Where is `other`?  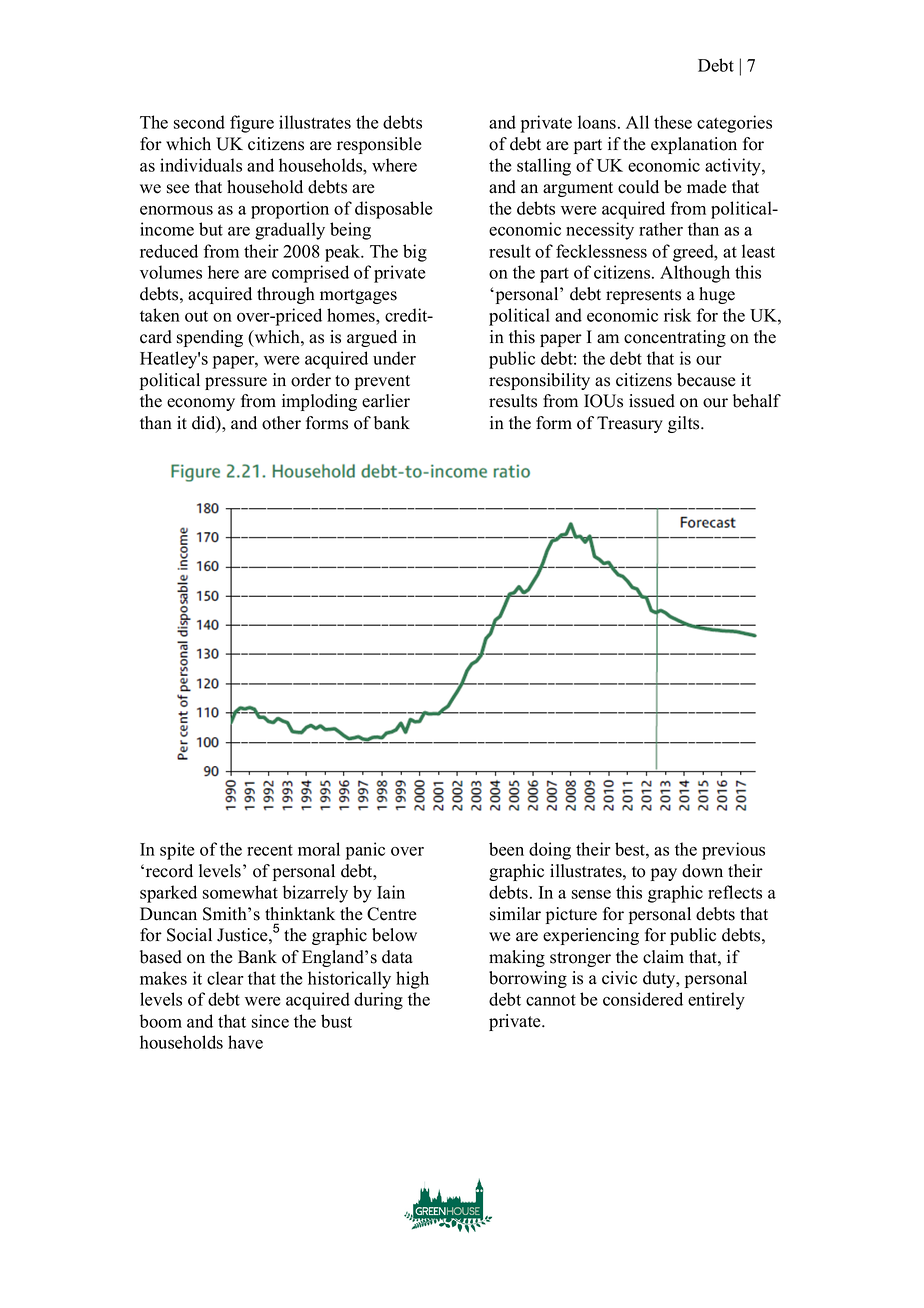
other is located at coordinates (281, 423).
